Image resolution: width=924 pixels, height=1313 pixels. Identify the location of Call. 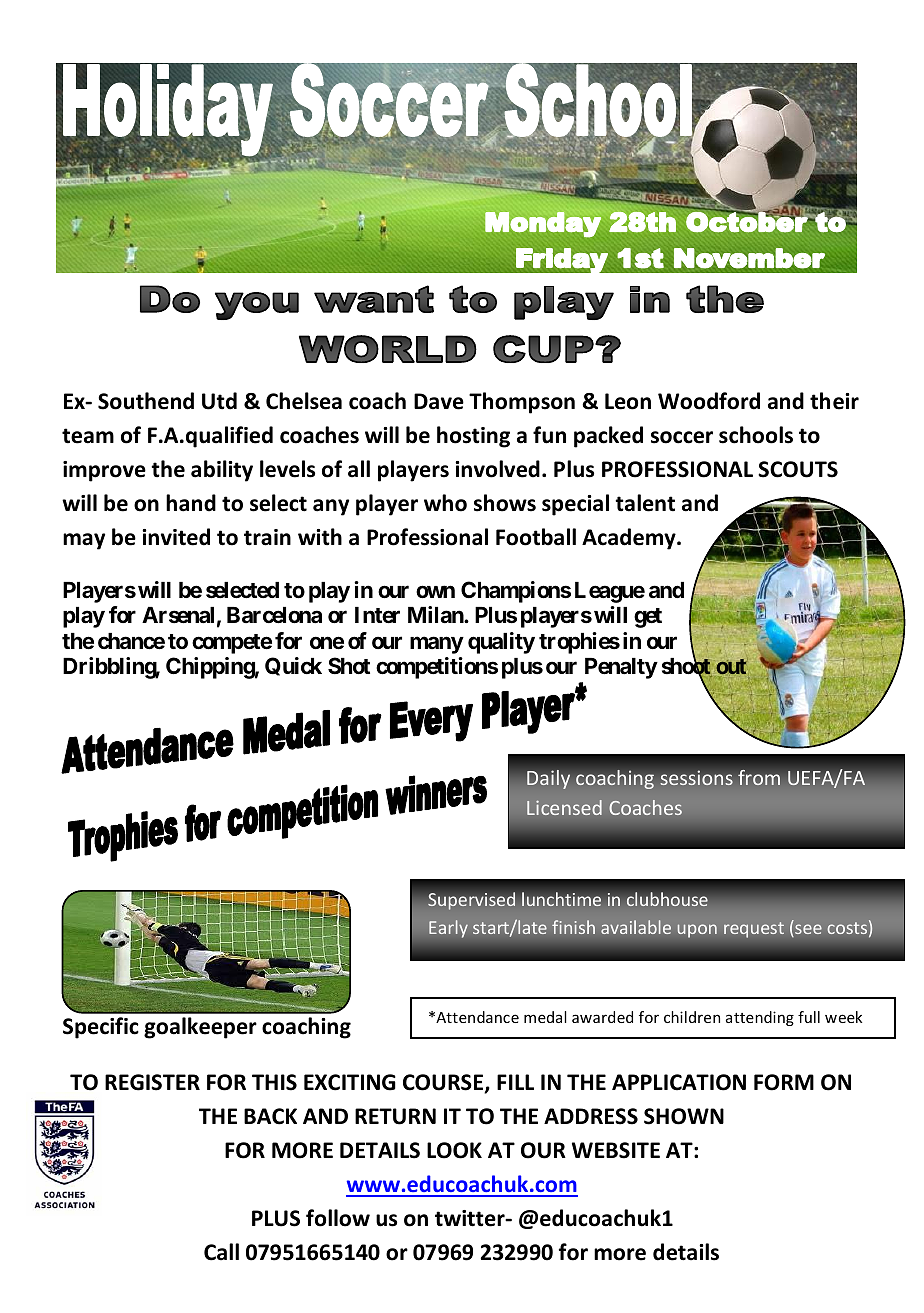
(221, 1252).
